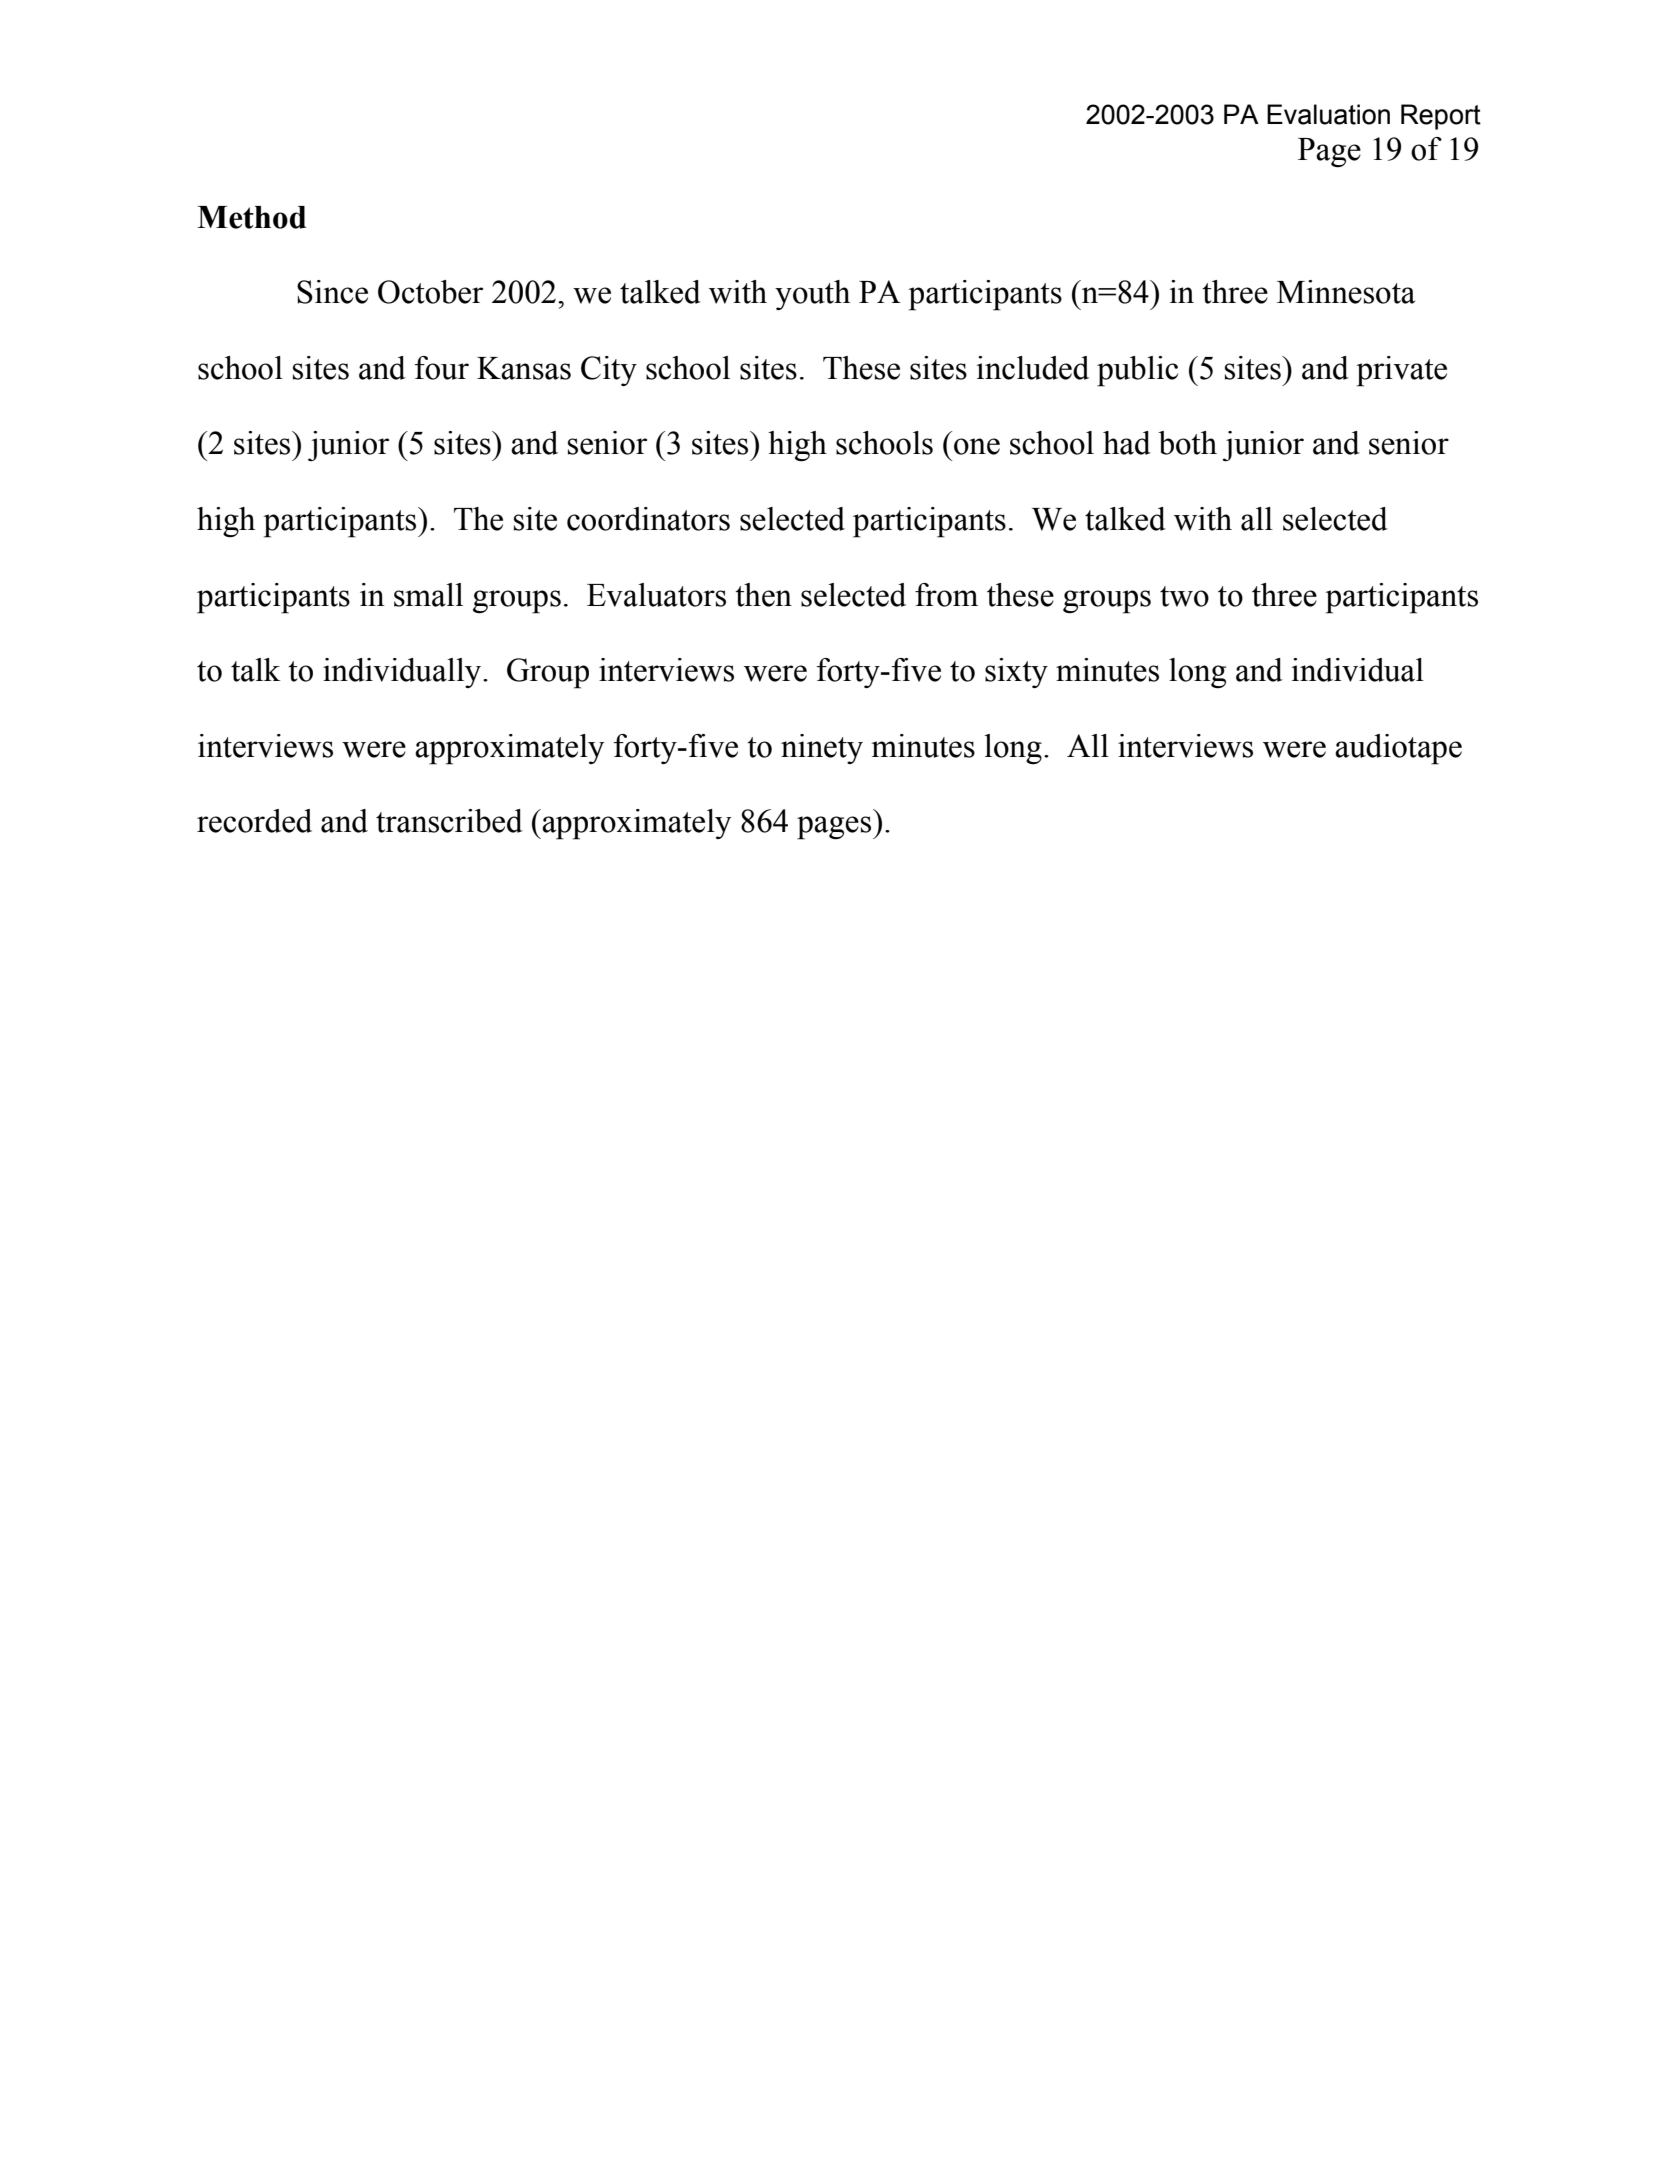 Image resolution: width=1677 pixels, height=2170 pixels. What do you see at coordinates (1401, 371) in the page?
I see `private` at bounding box center [1401, 371].
